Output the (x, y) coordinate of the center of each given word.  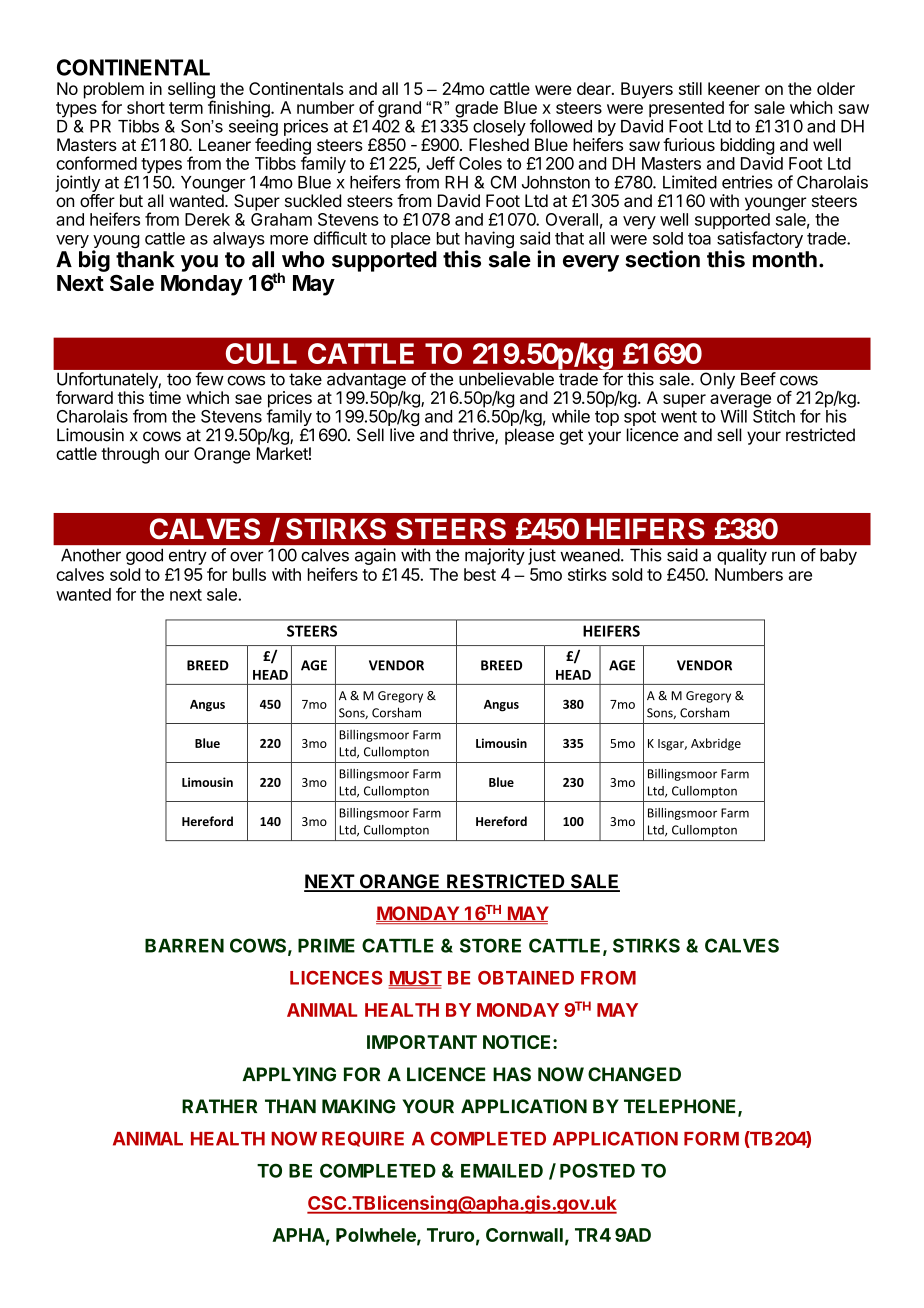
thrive (474, 436)
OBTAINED (526, 978)
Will (733, 416)
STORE (490, 945)
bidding (747, 146)
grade (476, 110)
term (186, 108)
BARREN (184, 946)
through (130, 455)
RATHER (219, 1106)
